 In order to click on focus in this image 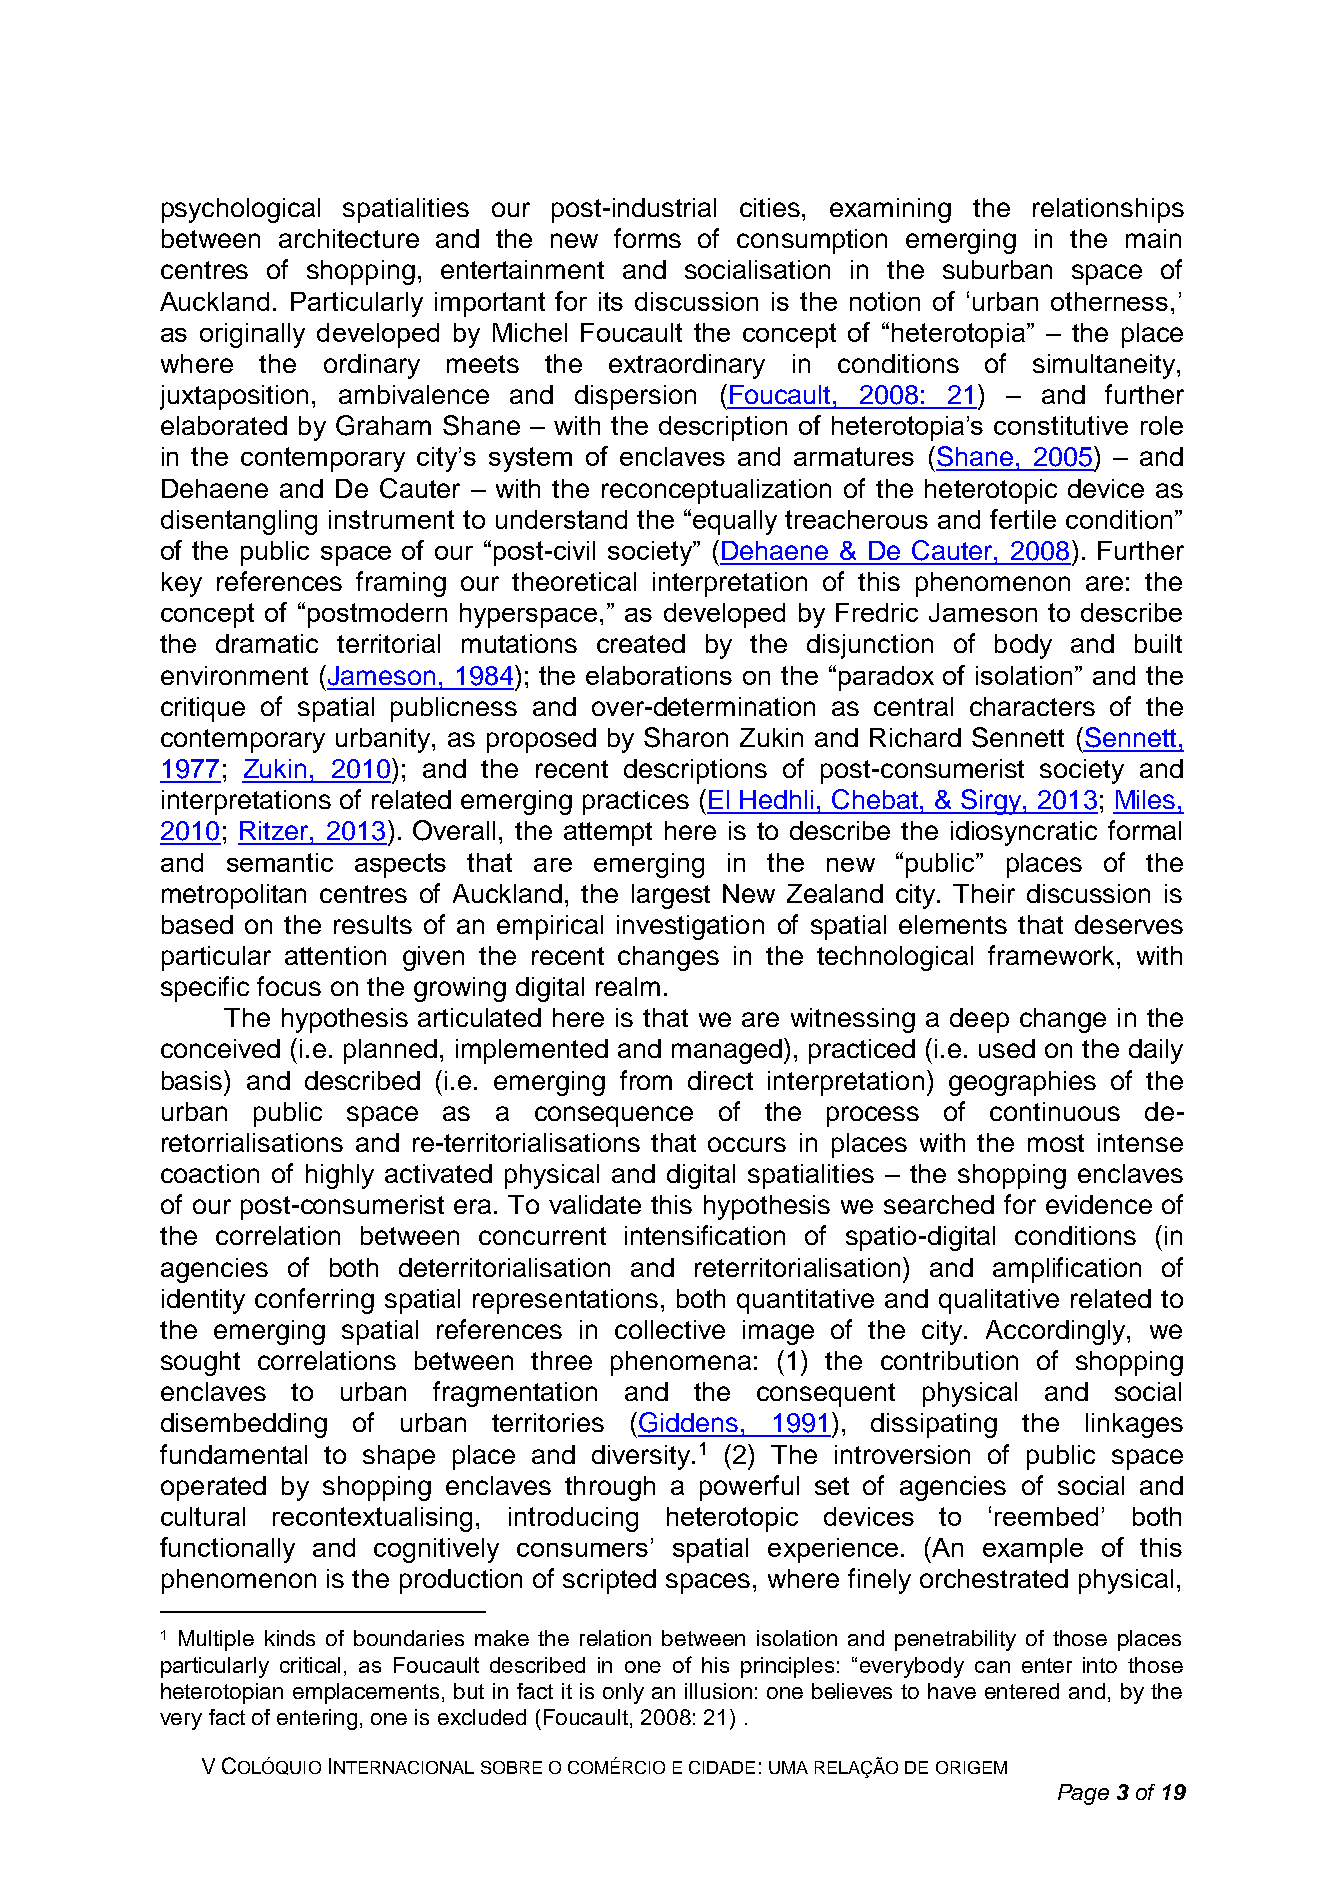, I will do `click(289, 986)`.
